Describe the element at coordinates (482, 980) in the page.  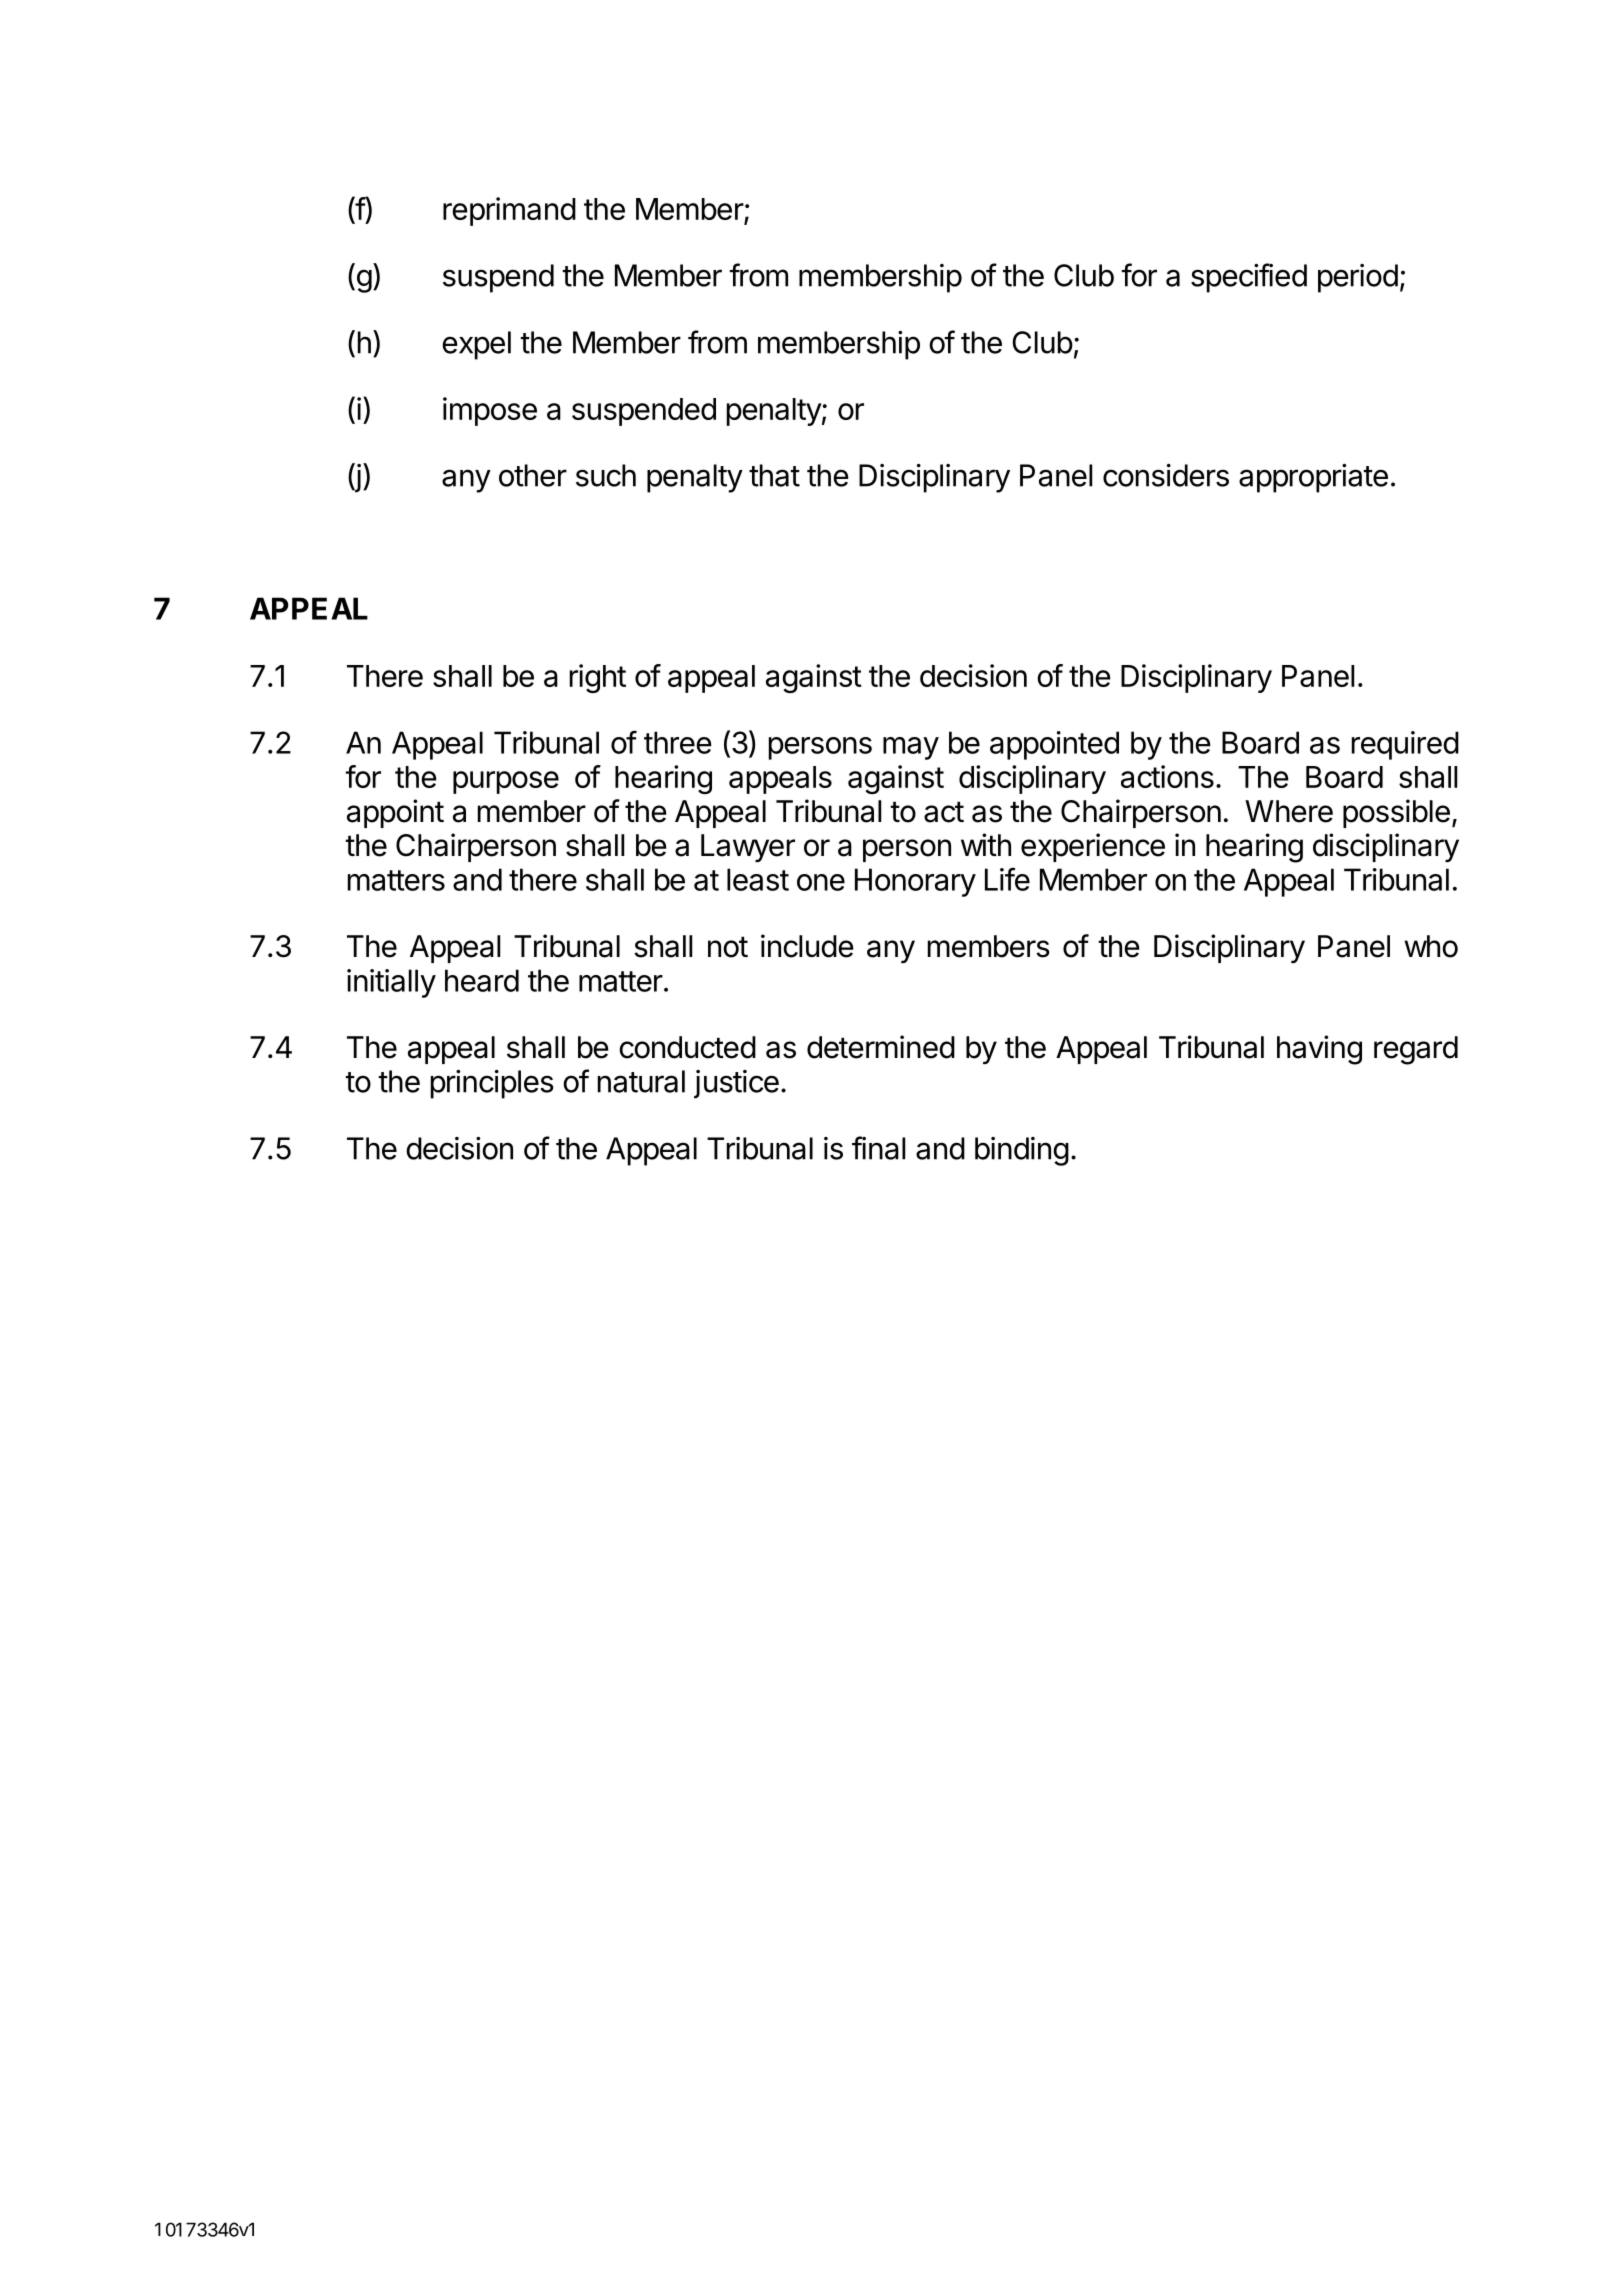
I see `heard` at that location.
